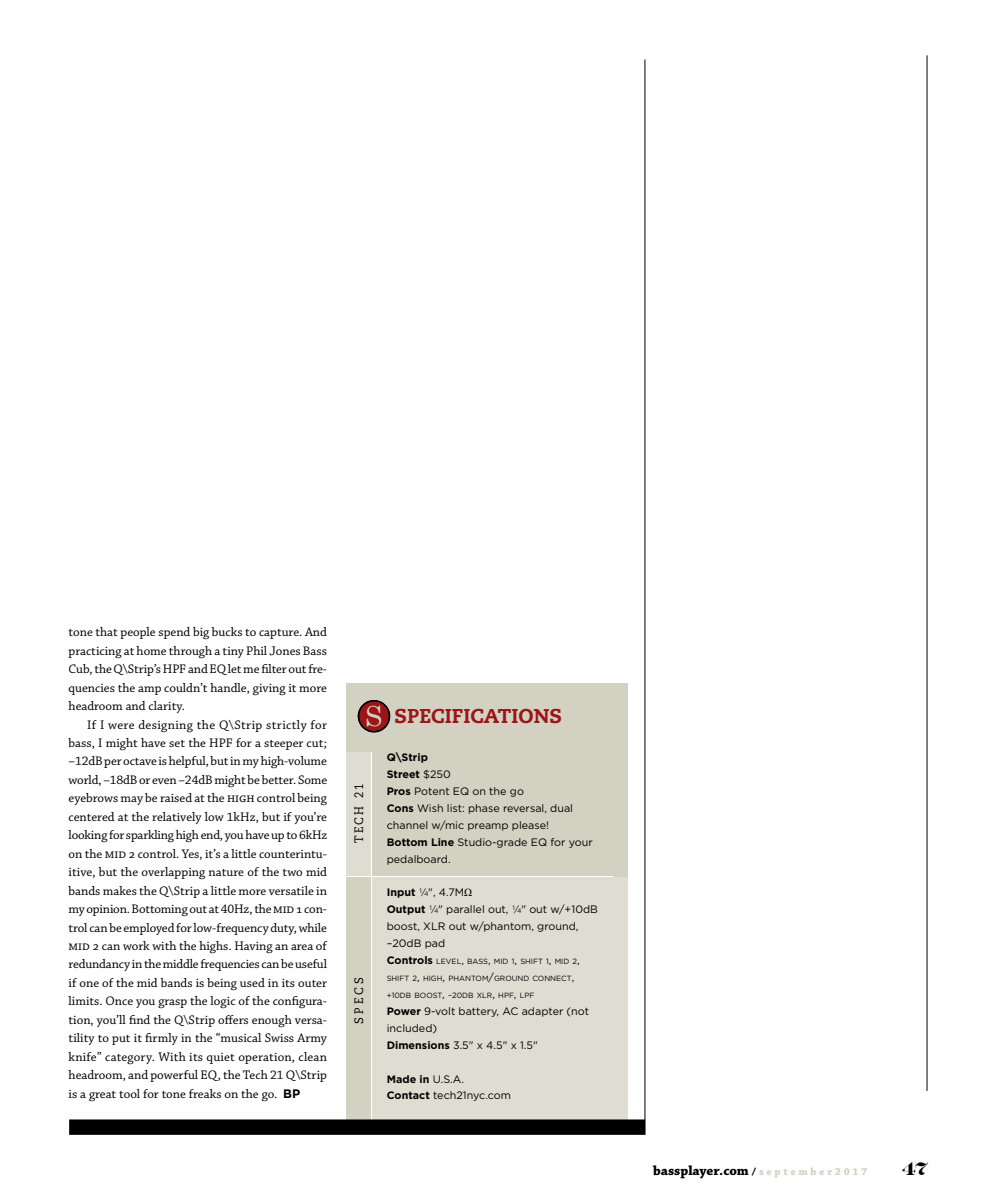 The image size is (996, 1204). What do you see at coordinates (129, 1093) in the image?
I see `tool` at bounding box center [129, 1093].
